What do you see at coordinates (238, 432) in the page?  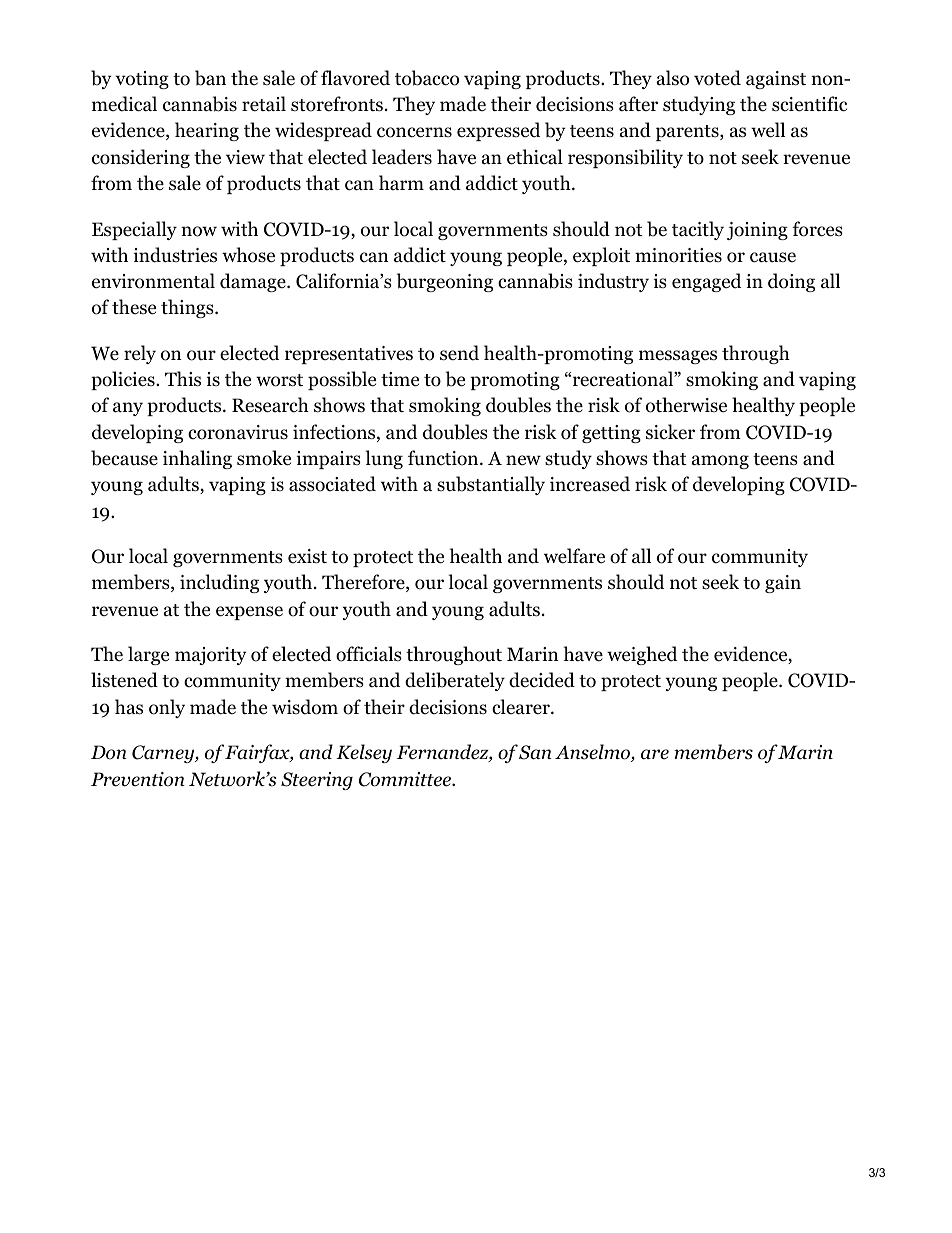 I see `coronavirus` at bounding box center [238, 432].
